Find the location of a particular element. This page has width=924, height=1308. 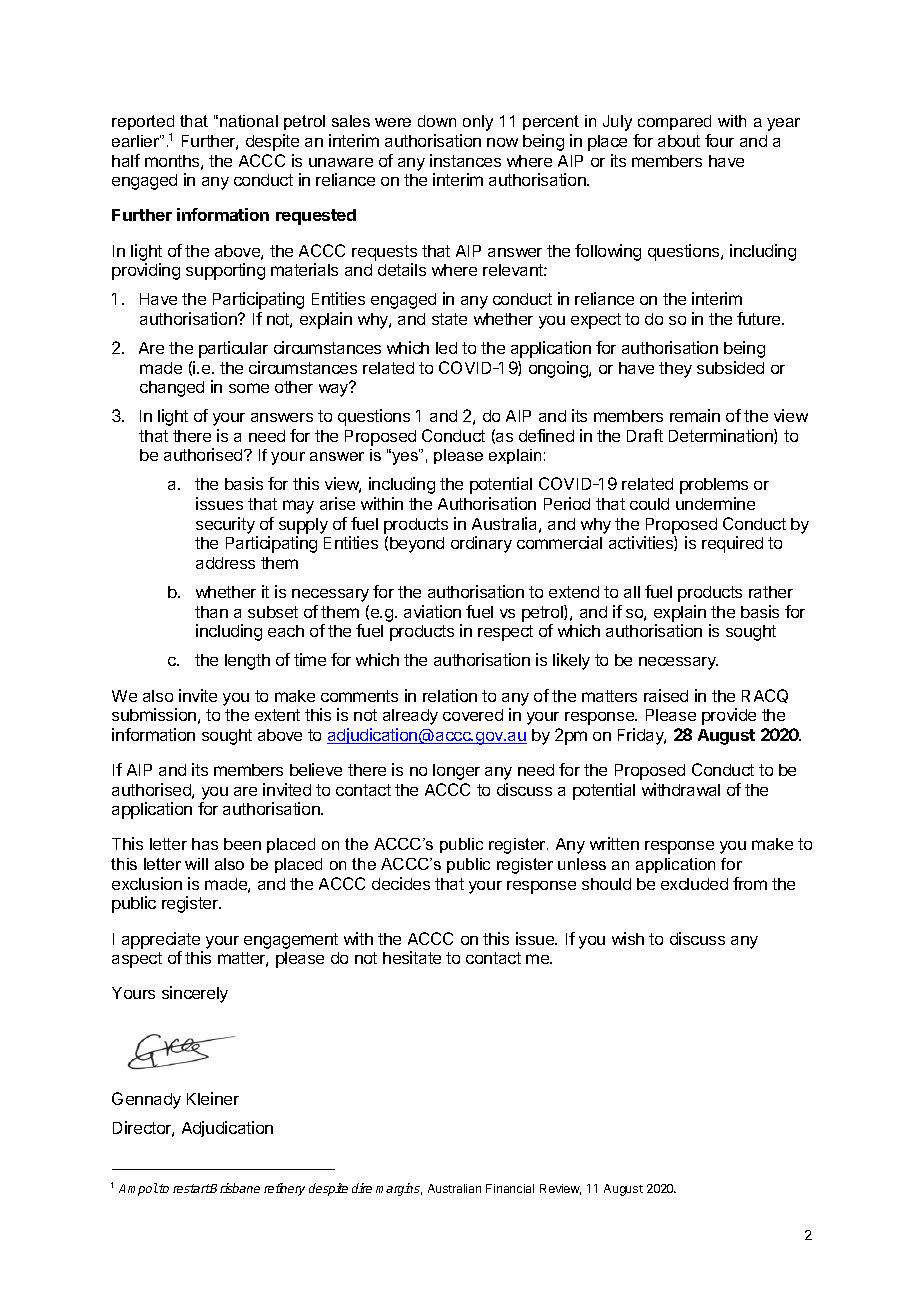

instances is located at coordinates (465, 160).
